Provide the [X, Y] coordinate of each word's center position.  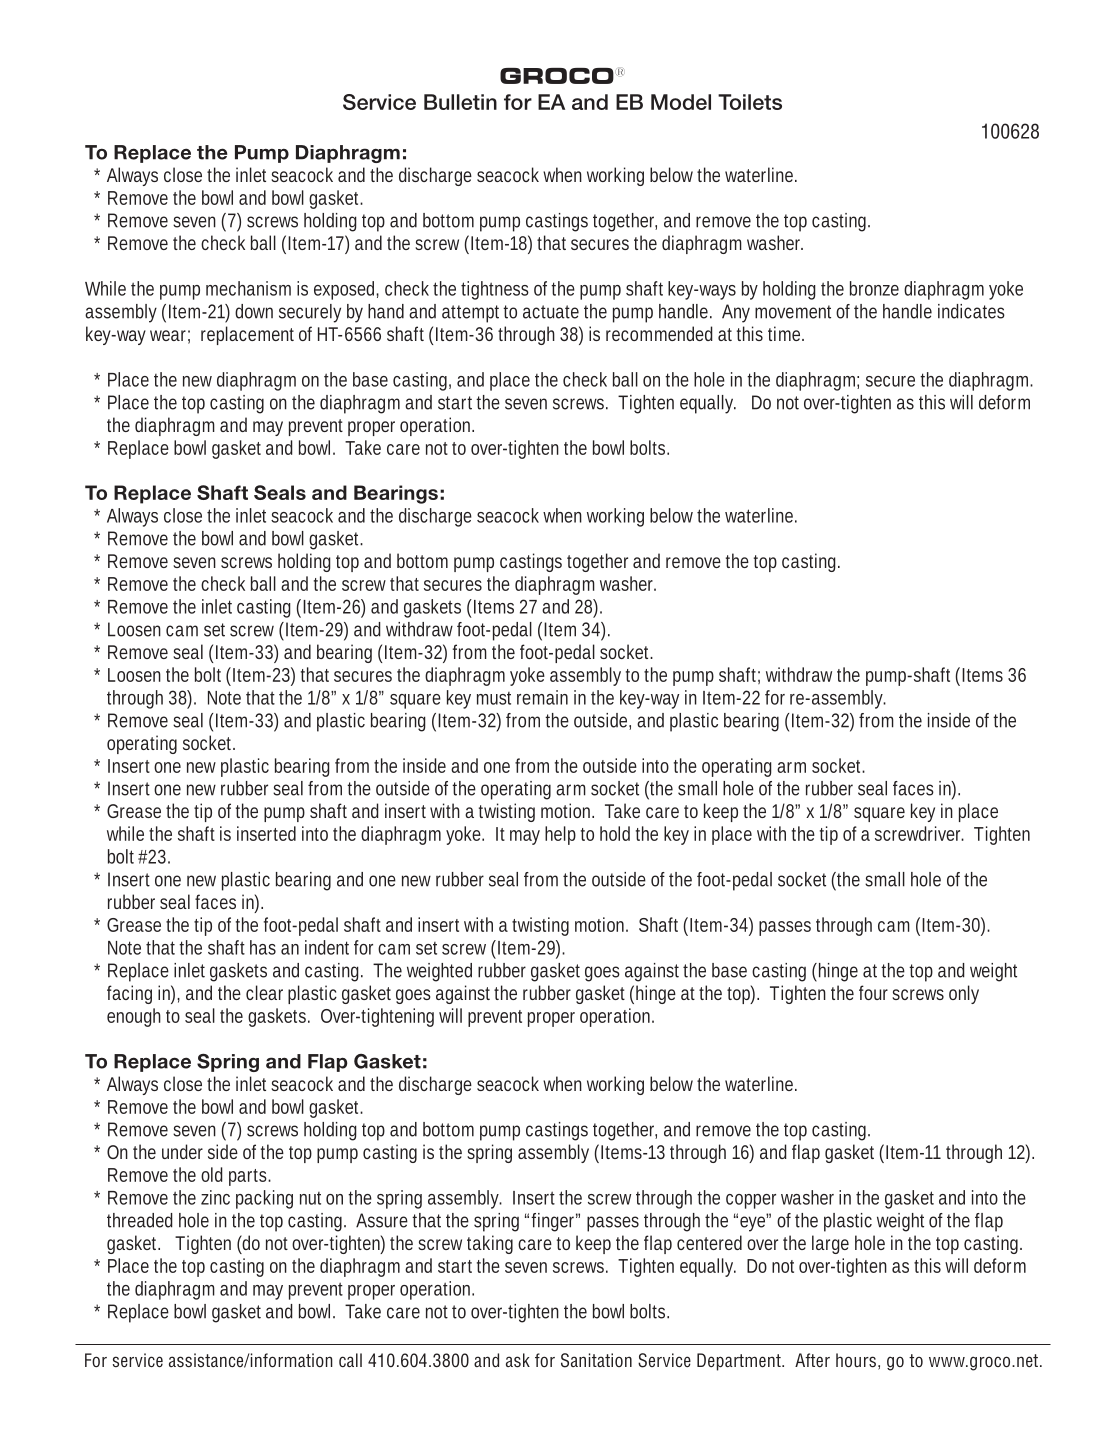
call [350, 1360]
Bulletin [460, 102]
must [494, 698]
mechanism [248, 288]
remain [542, 697]
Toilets [750, 102]
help [560, 835]
